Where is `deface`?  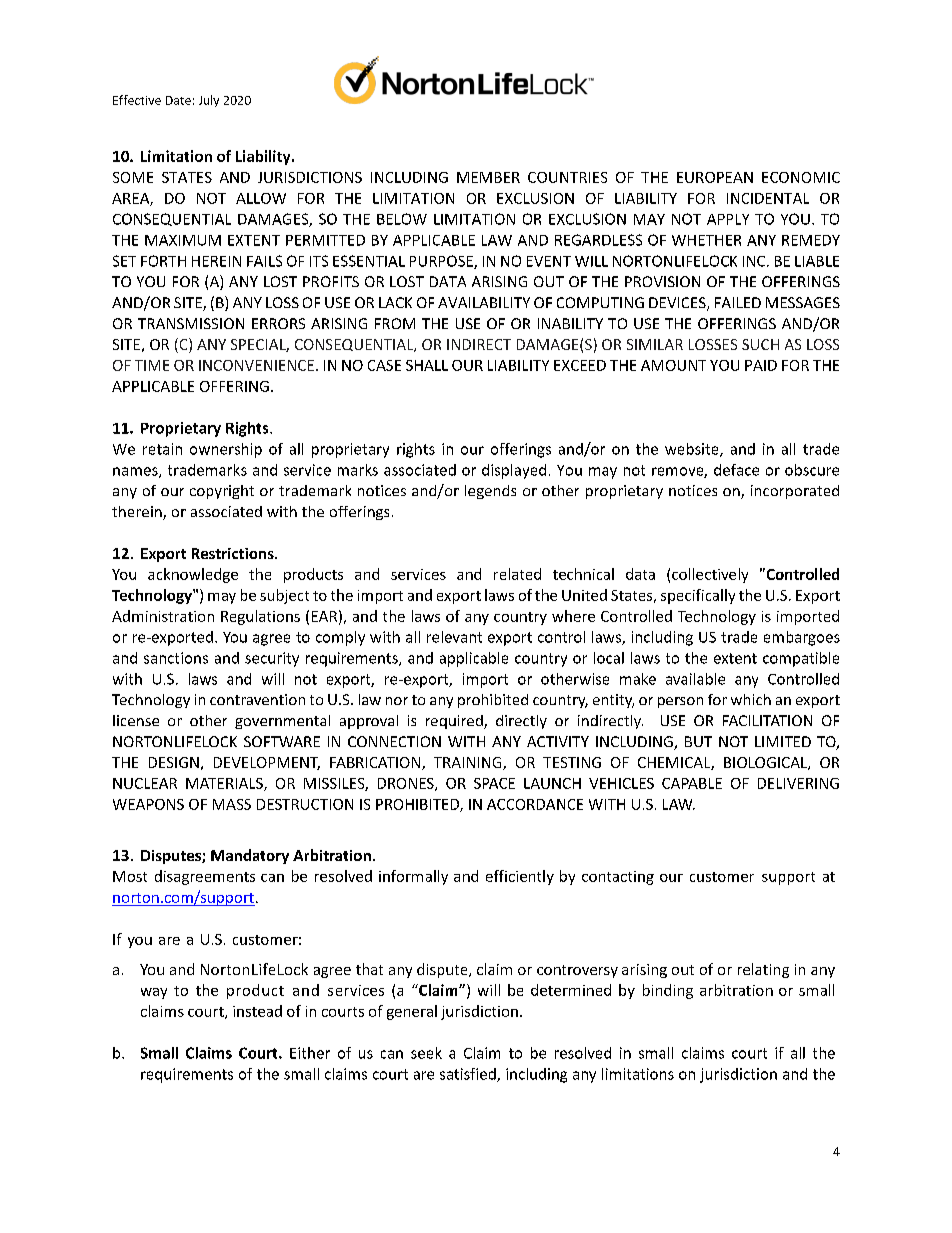
deface is located at coordinates (736, 470).
